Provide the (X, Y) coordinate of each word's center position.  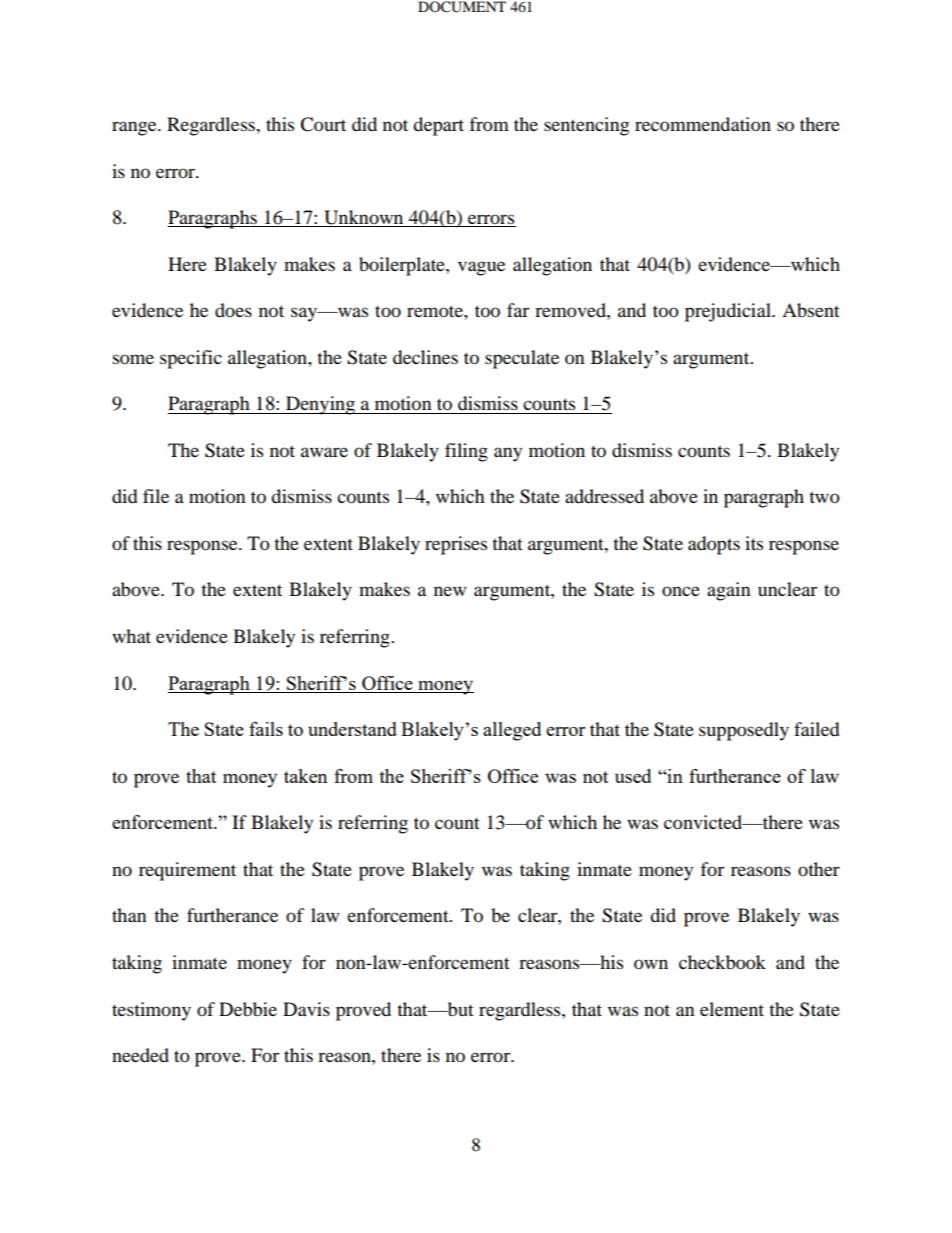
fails (266, 729)
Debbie (248, 1009)
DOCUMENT (462, 7)
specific (191, 359)
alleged (512, 731)
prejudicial (729, 312)
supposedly (744, 731)
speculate (522, 359)
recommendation (703, 124)
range (135, 128)
